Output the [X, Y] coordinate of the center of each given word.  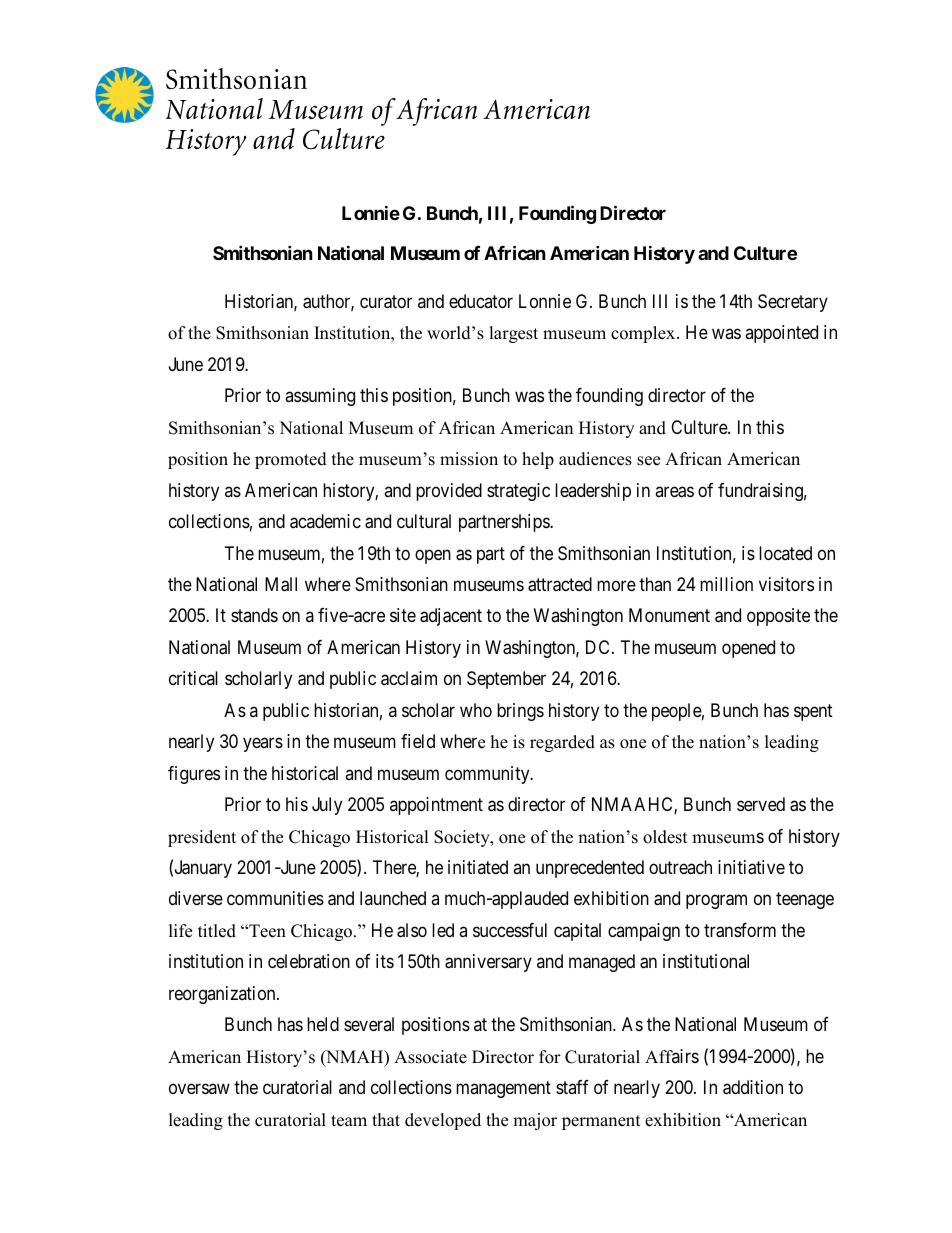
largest [513, 334]
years [263, 745]
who [476, 710]
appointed [781, 334]
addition [753, 1087]
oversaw [199, 1089]
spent [813, 712]
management [503, 1089]
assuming [320, 397]
